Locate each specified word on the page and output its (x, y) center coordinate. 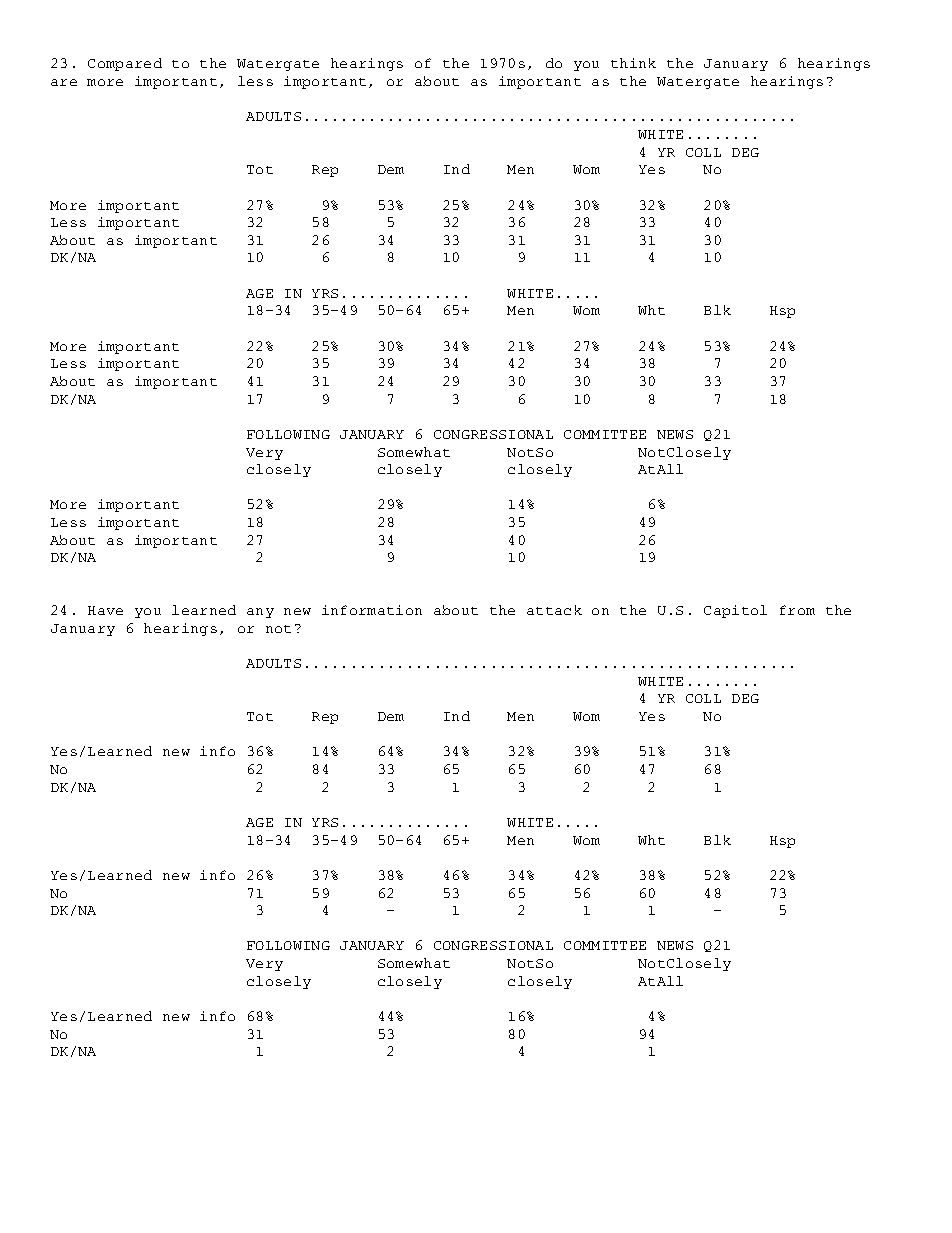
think (633, 63)
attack (554, 610)
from (797, 610)
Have (105, 610)
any (260, 613)
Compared (125, 64)
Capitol (735, 611)
